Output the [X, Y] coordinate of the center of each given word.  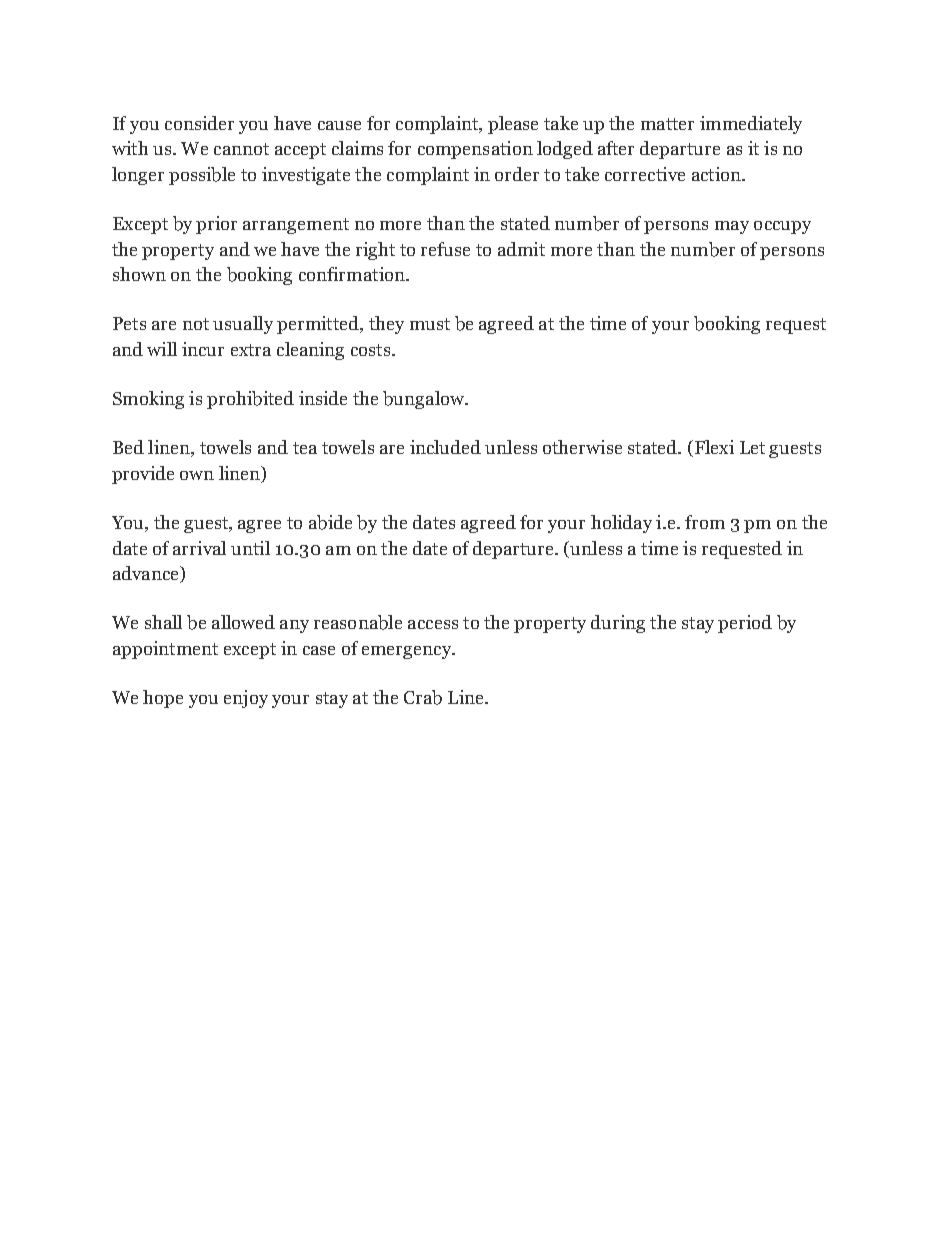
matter [667, 124]
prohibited [250, 400]
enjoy [246, 699]
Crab [423, 697]
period [745, 624]
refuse [445, 249]
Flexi [713, 448]
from [705, 522]
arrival [199, 548]
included [445, 447]
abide [330, 522]
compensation [475, 150]
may [732, 227]
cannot [241, 149]
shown [139, 274]
